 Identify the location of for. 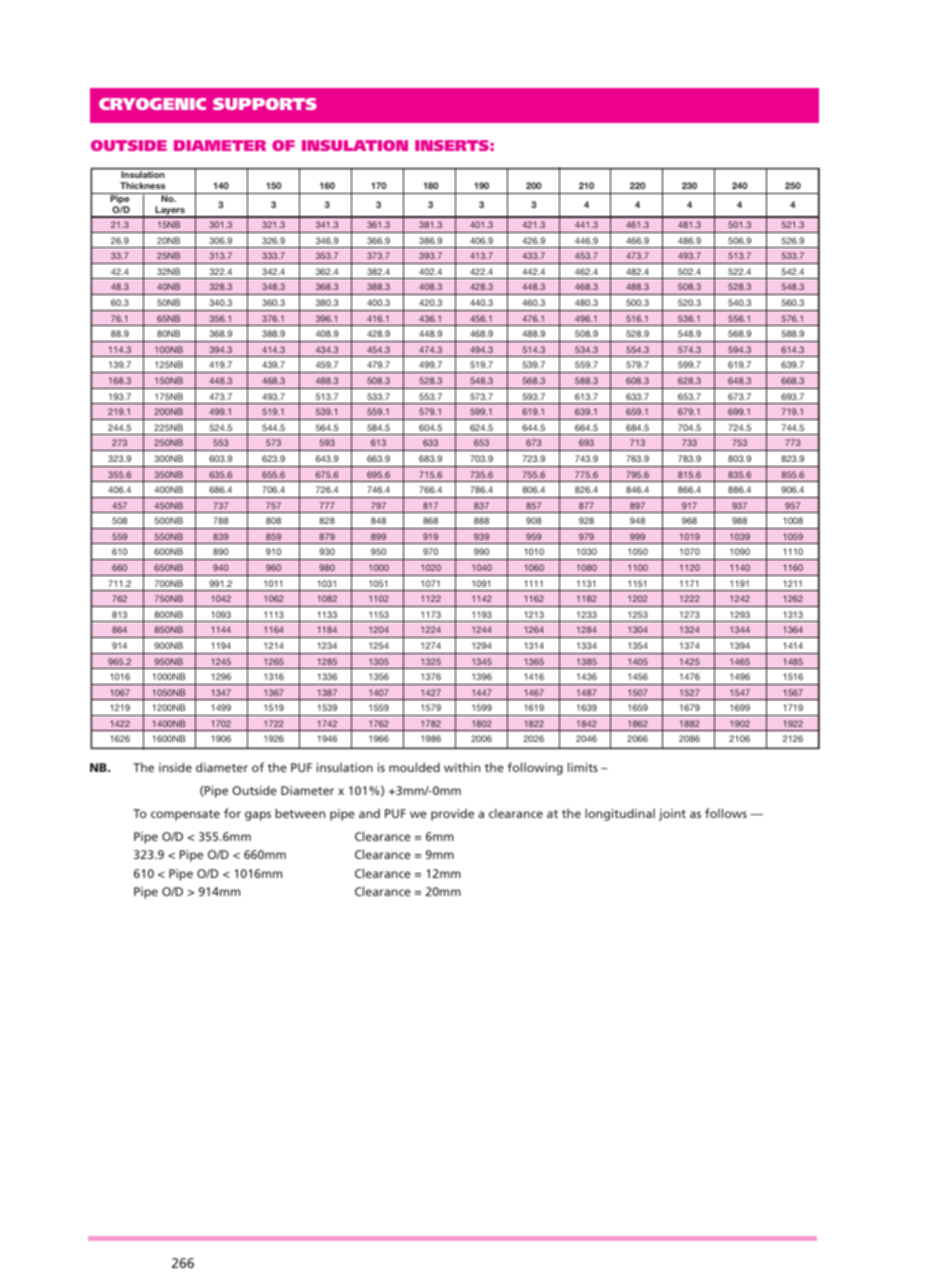
(232, 813).
